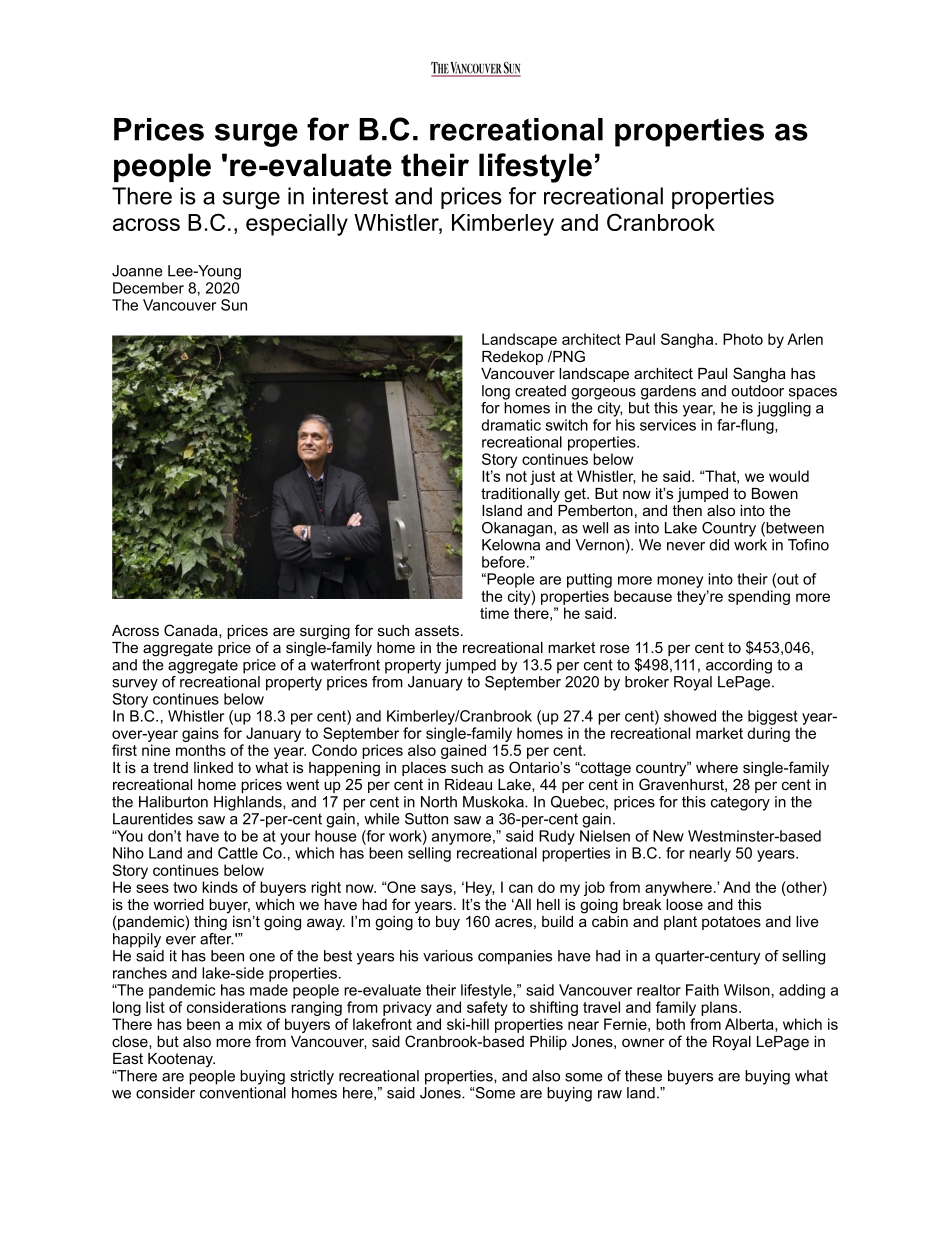  What do you see at coordinates (668, 425) in the screenshot?
I see `services` at bounding box center [668, 425].
